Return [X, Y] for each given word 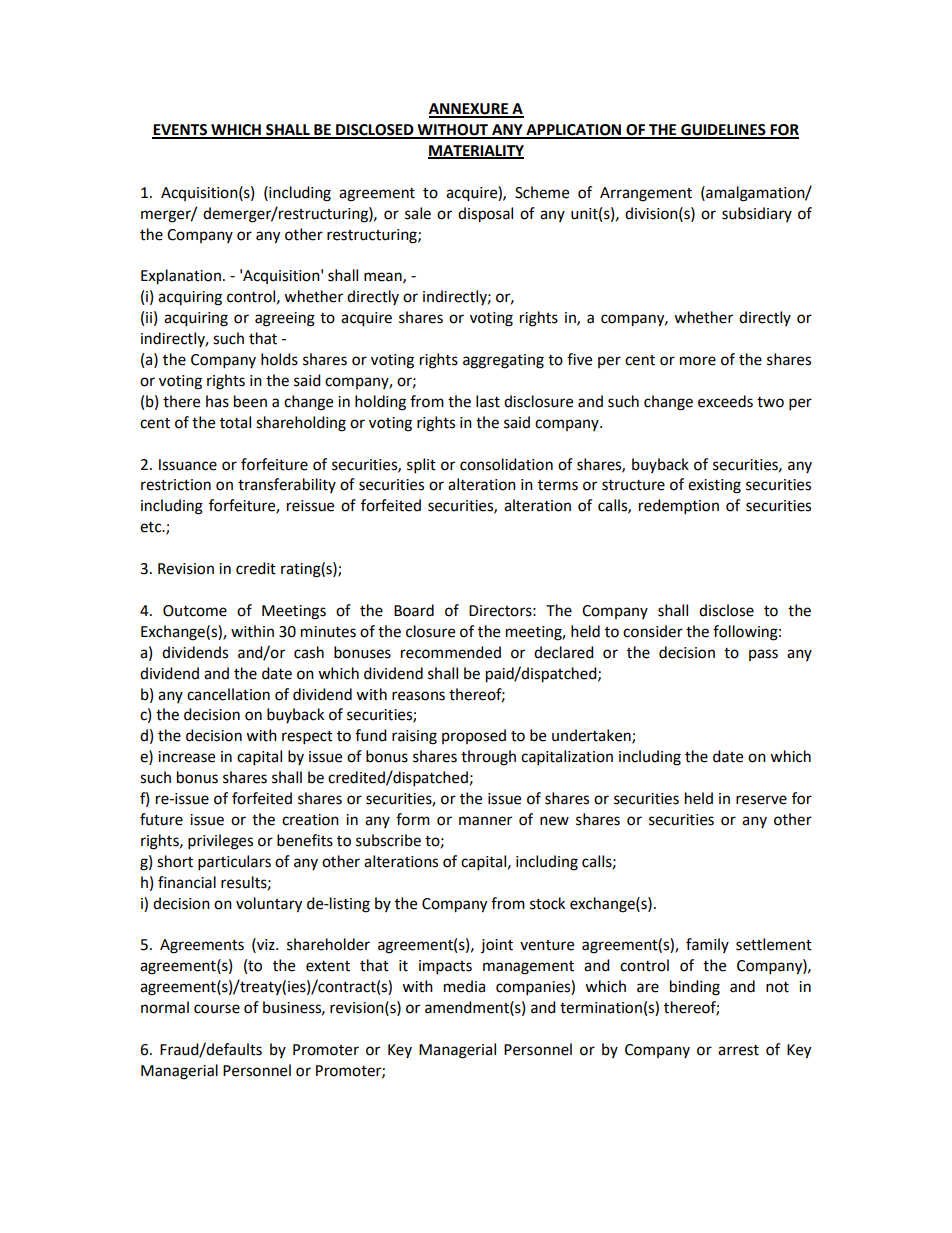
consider [653, 631]
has [217, 401]
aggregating [503, 361]
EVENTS [180, 131]
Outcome [195, 611]
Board [414, 610]
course [217, 1009]
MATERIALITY [476, 152]
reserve [761, 800]
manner [485, 821]
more [698, 361]
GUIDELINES [723, 131]
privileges [220, 842]
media [464, 986]
